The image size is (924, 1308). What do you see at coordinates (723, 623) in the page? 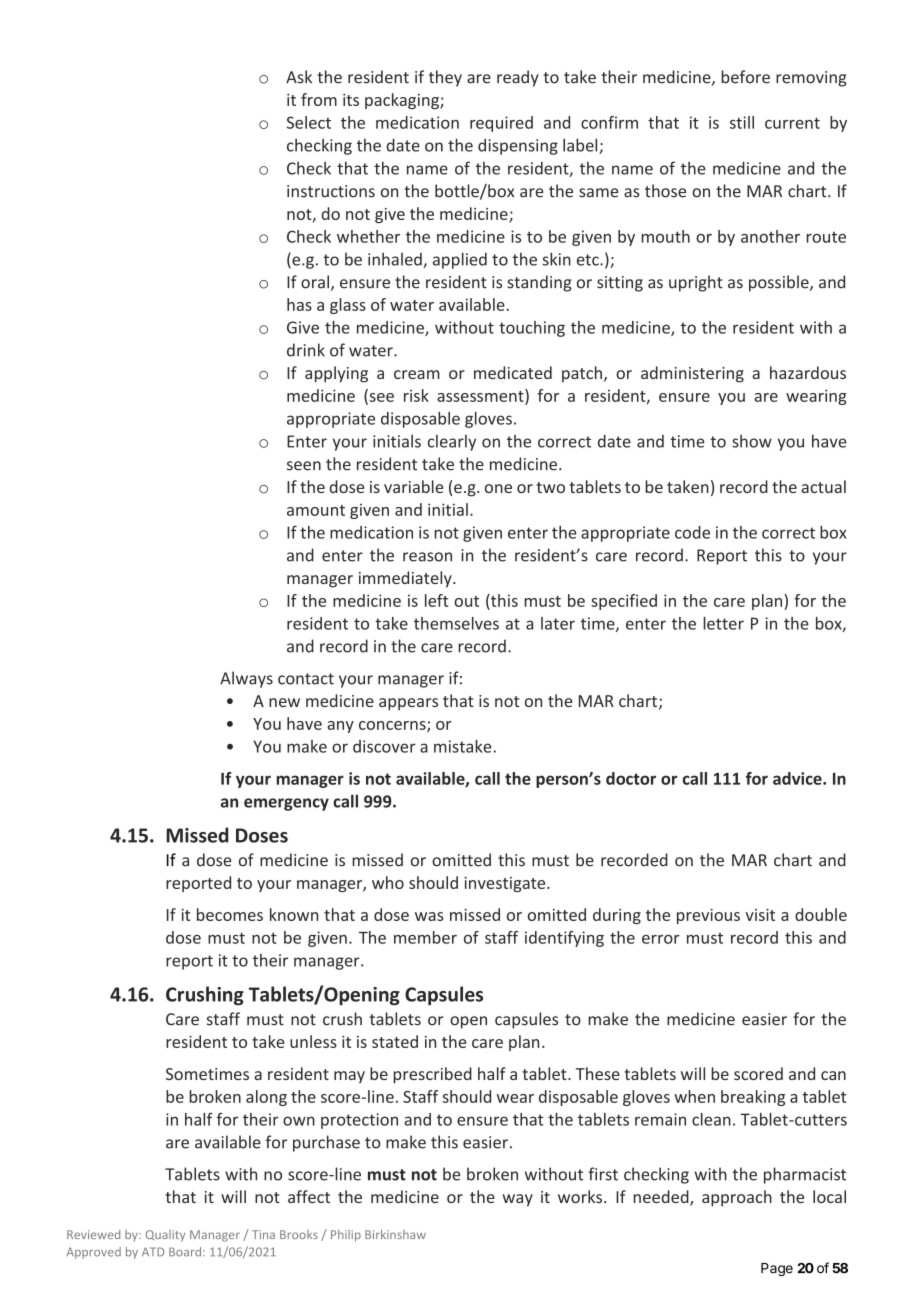
I see `letter` at bounding box center [723, 623].
